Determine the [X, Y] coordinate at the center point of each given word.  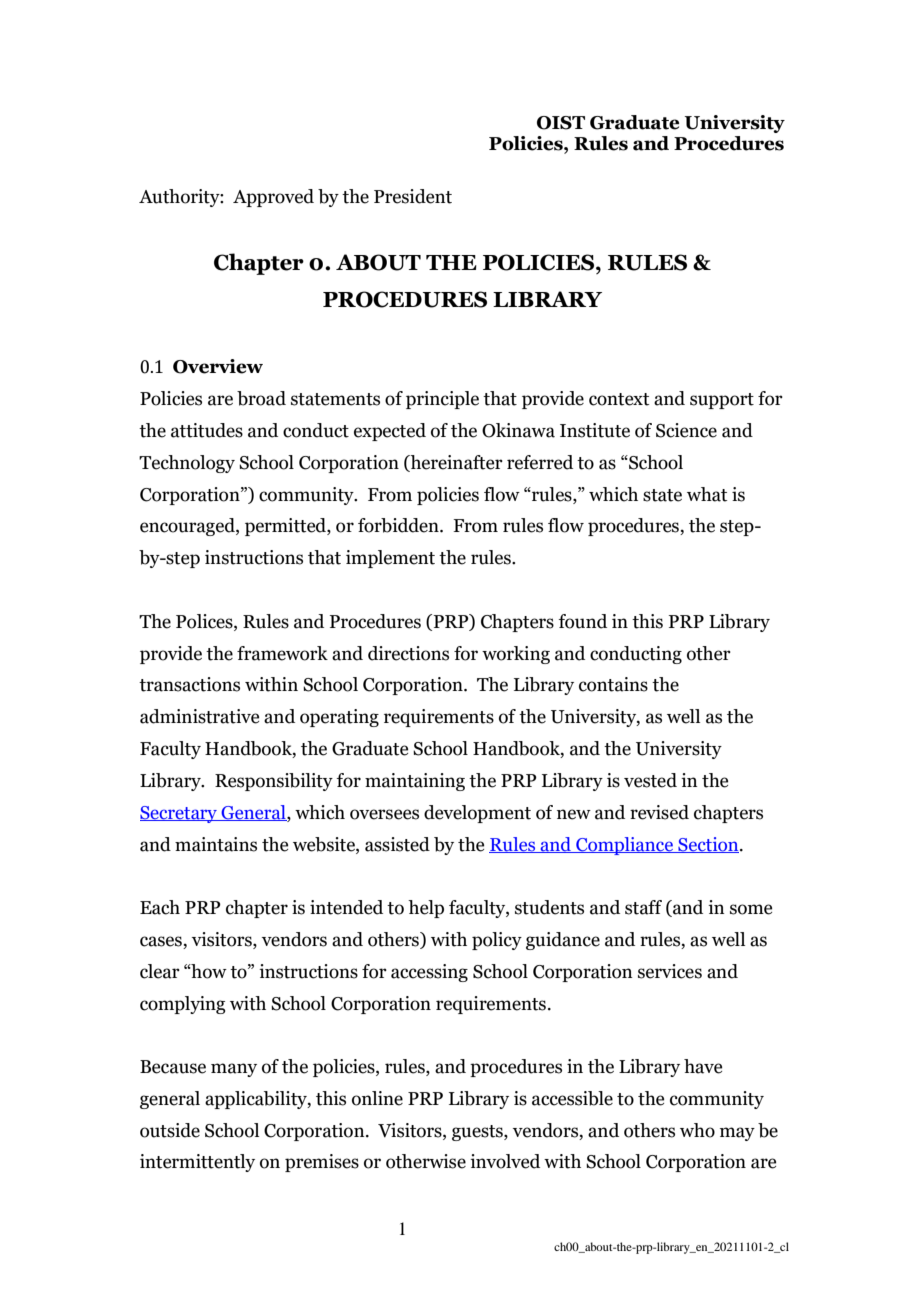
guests [478, 1133]
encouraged [188, 527]
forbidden [399, 525]
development [477, 814]
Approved [273, 198]
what [707, 494]
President [413, 196]
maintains [216, 844]
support [722, 401]
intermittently [197, 1163]
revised [659, 812]
